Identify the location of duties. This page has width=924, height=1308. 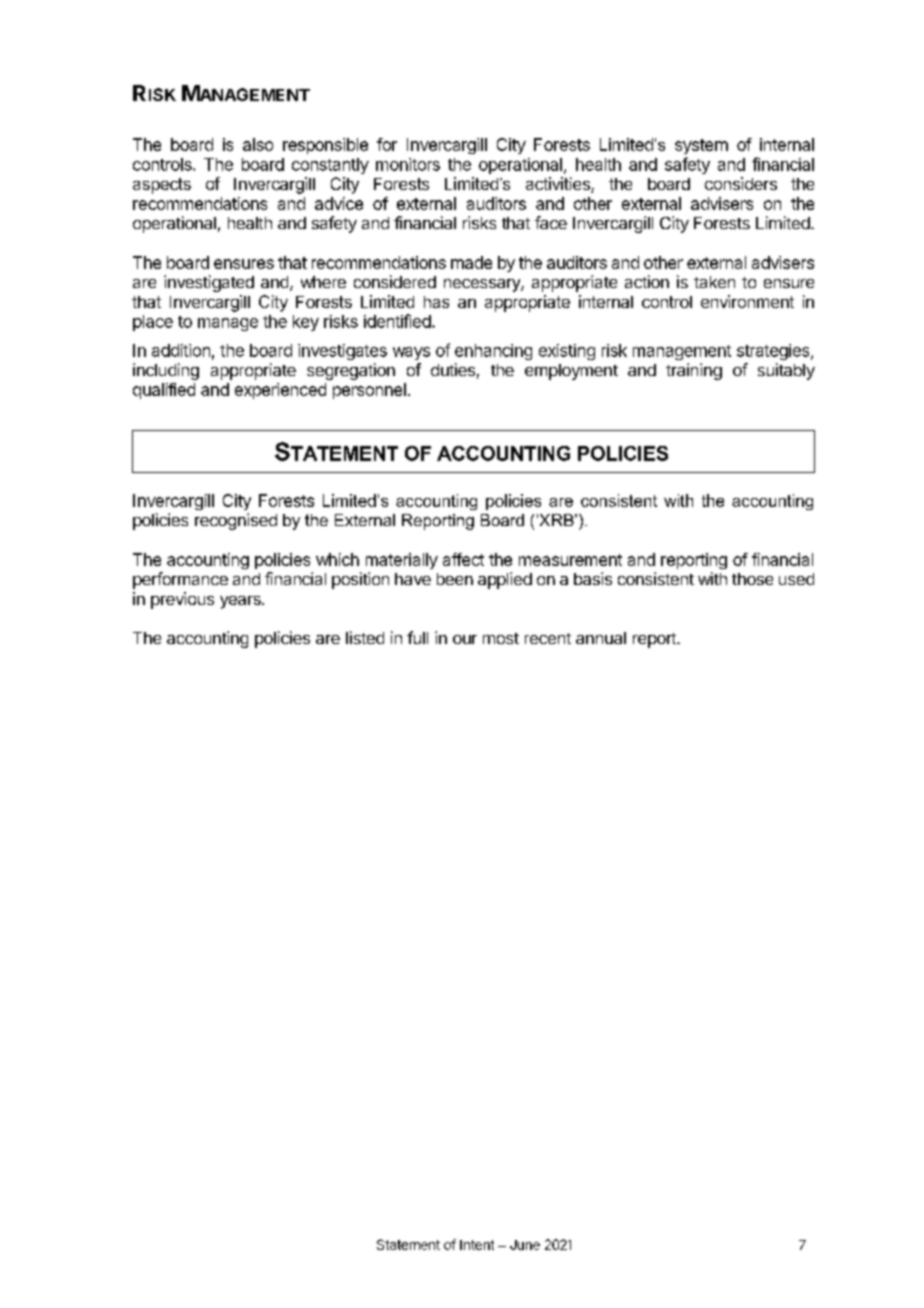
(453, 369).
